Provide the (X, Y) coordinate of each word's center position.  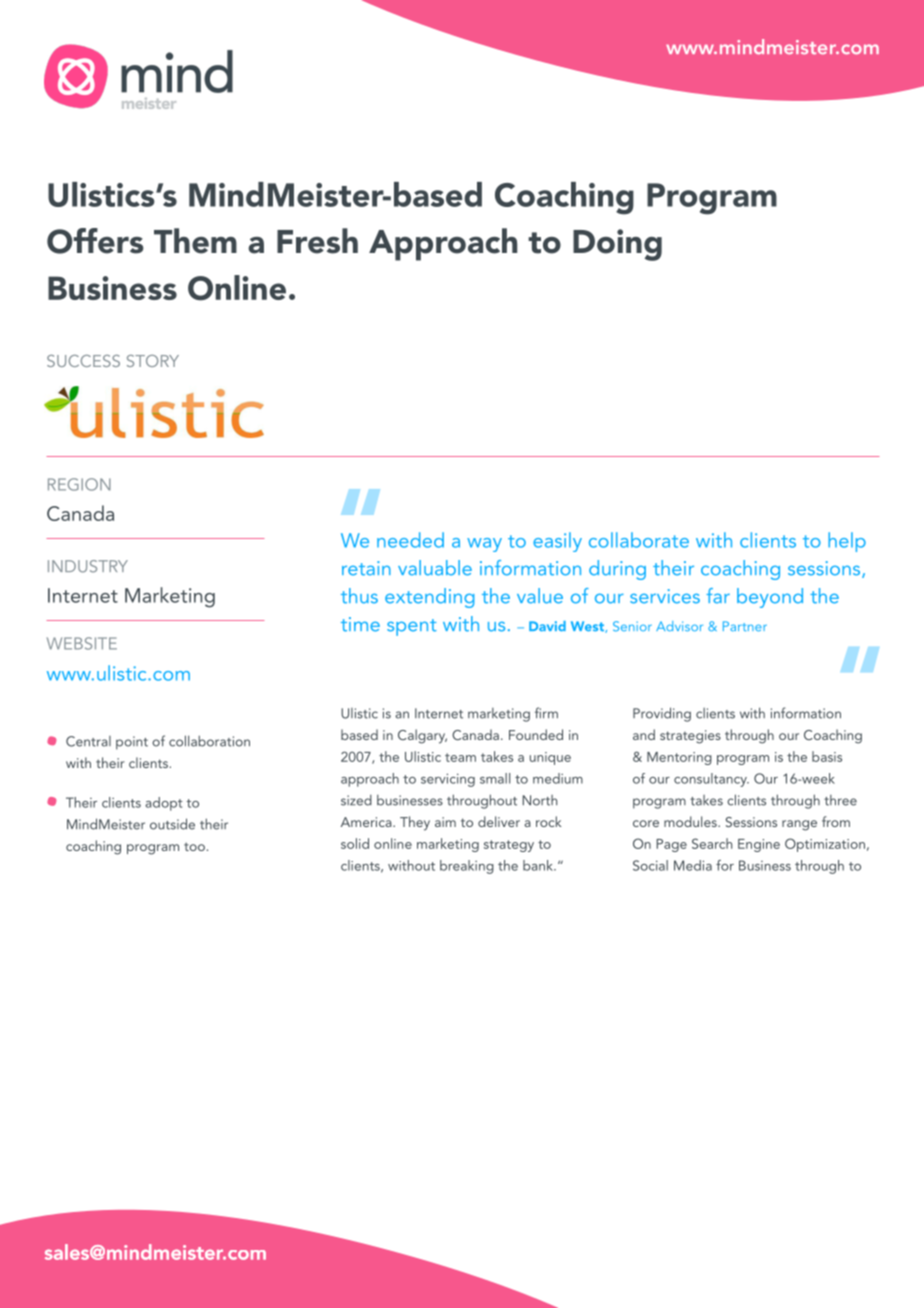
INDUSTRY (88, 566)
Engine (759, 845)
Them (195, 241)
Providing (662, 714)
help (847, 542)
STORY (153, 361)
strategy (509, 846)
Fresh (317, 241)
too (194, 846)
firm (546, 712)
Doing (617, 245)
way (484, 545)
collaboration (209, 741)
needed (410, 540)
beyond (770, 598)
